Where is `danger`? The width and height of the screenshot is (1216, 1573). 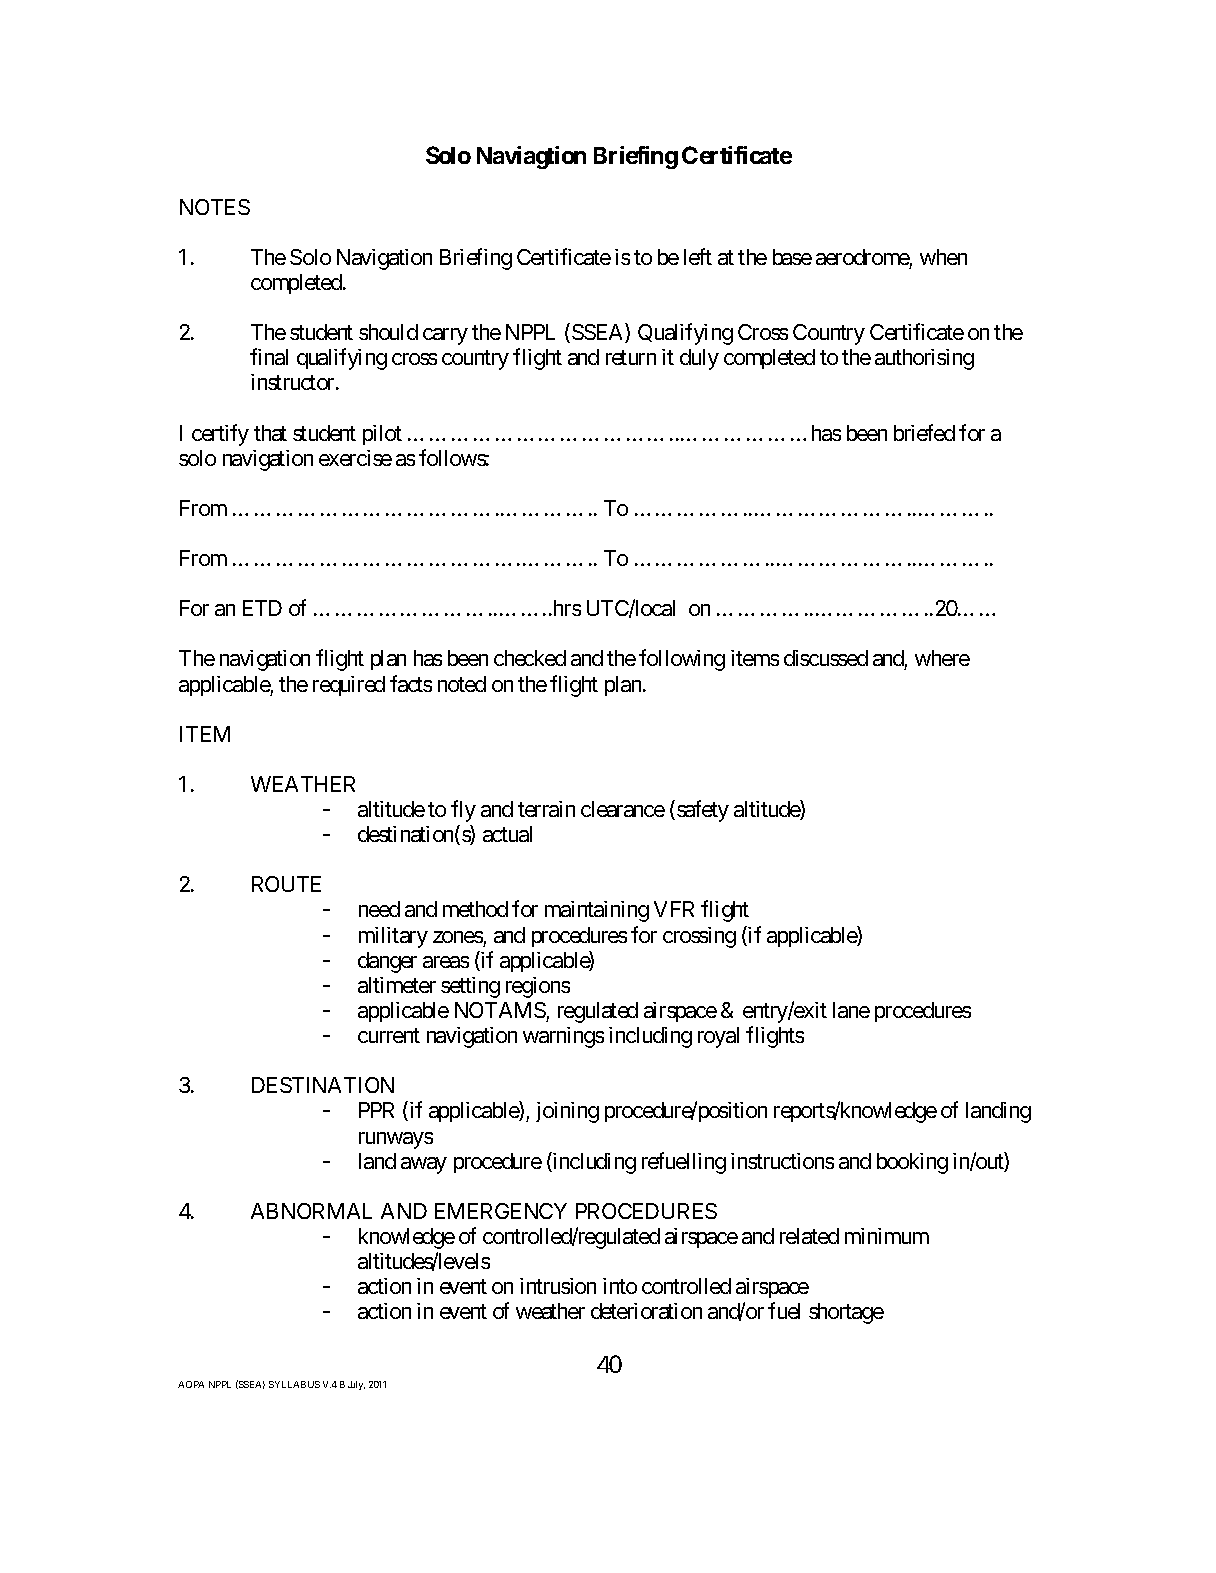
danger is located at coordinates (387, 962).
